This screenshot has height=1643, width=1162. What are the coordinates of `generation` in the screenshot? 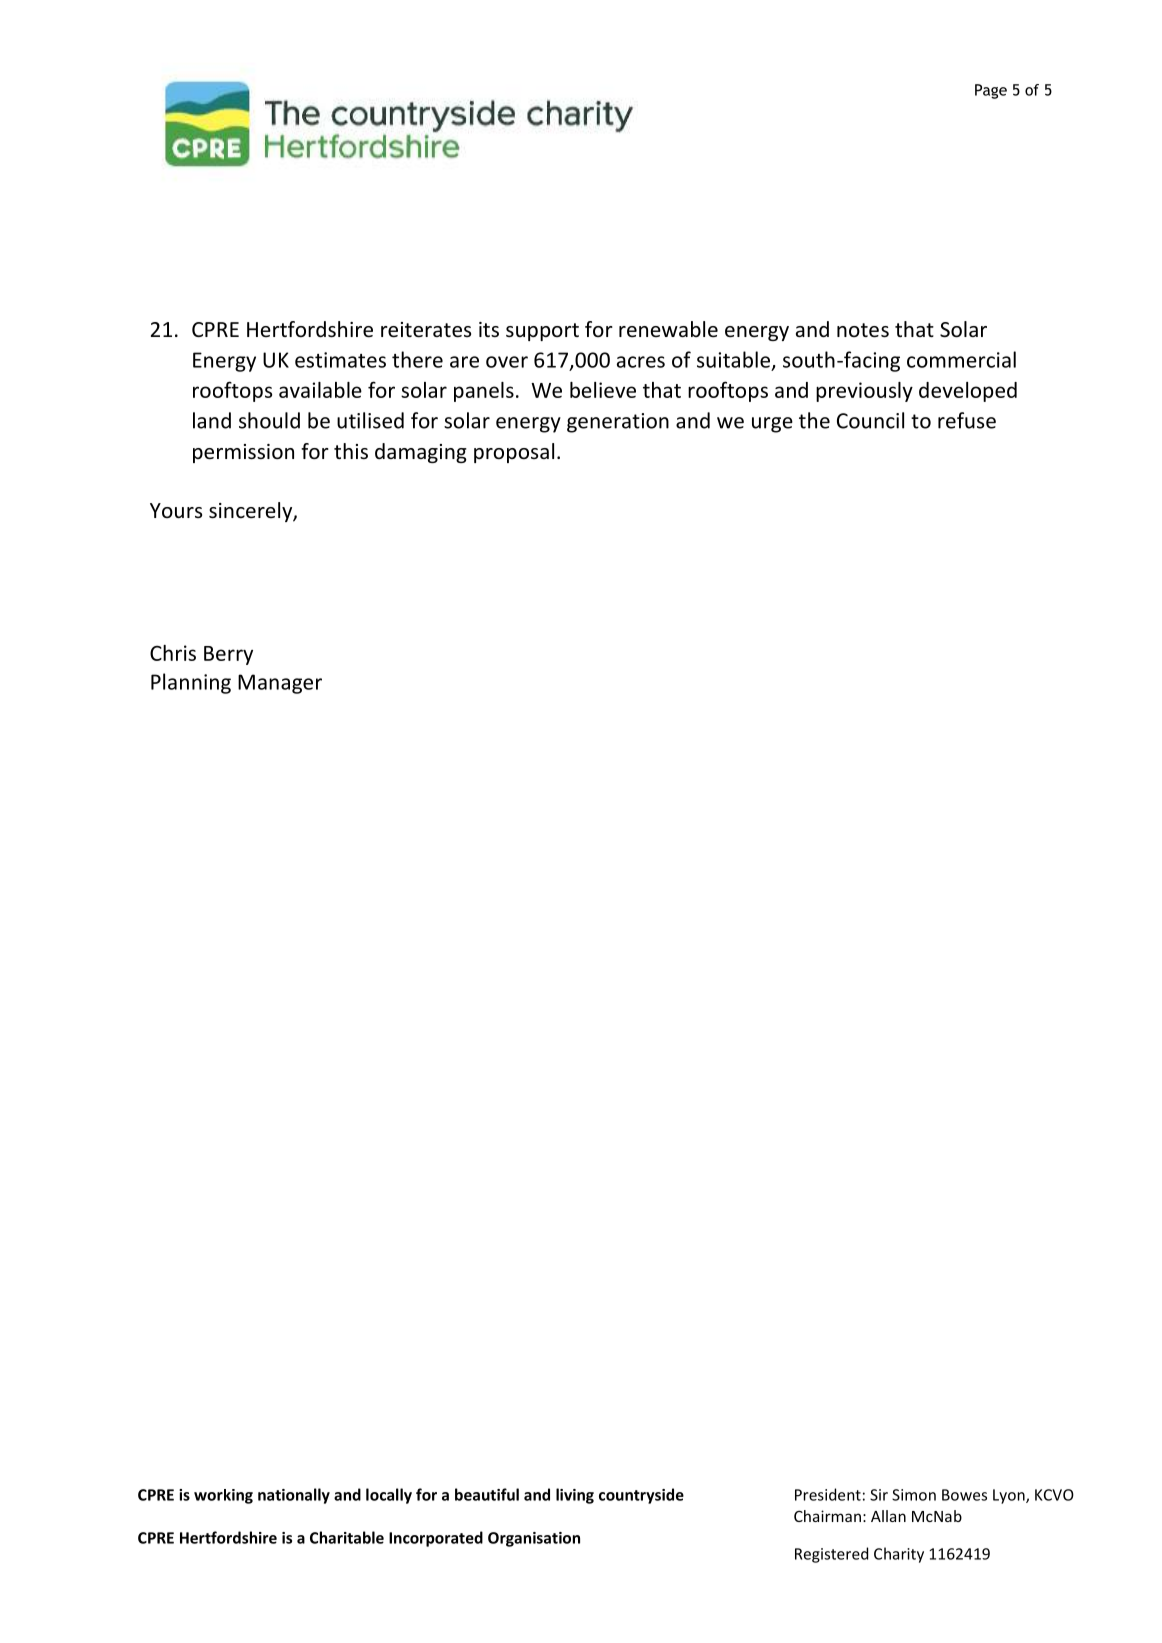 It's located at (618, 423).
